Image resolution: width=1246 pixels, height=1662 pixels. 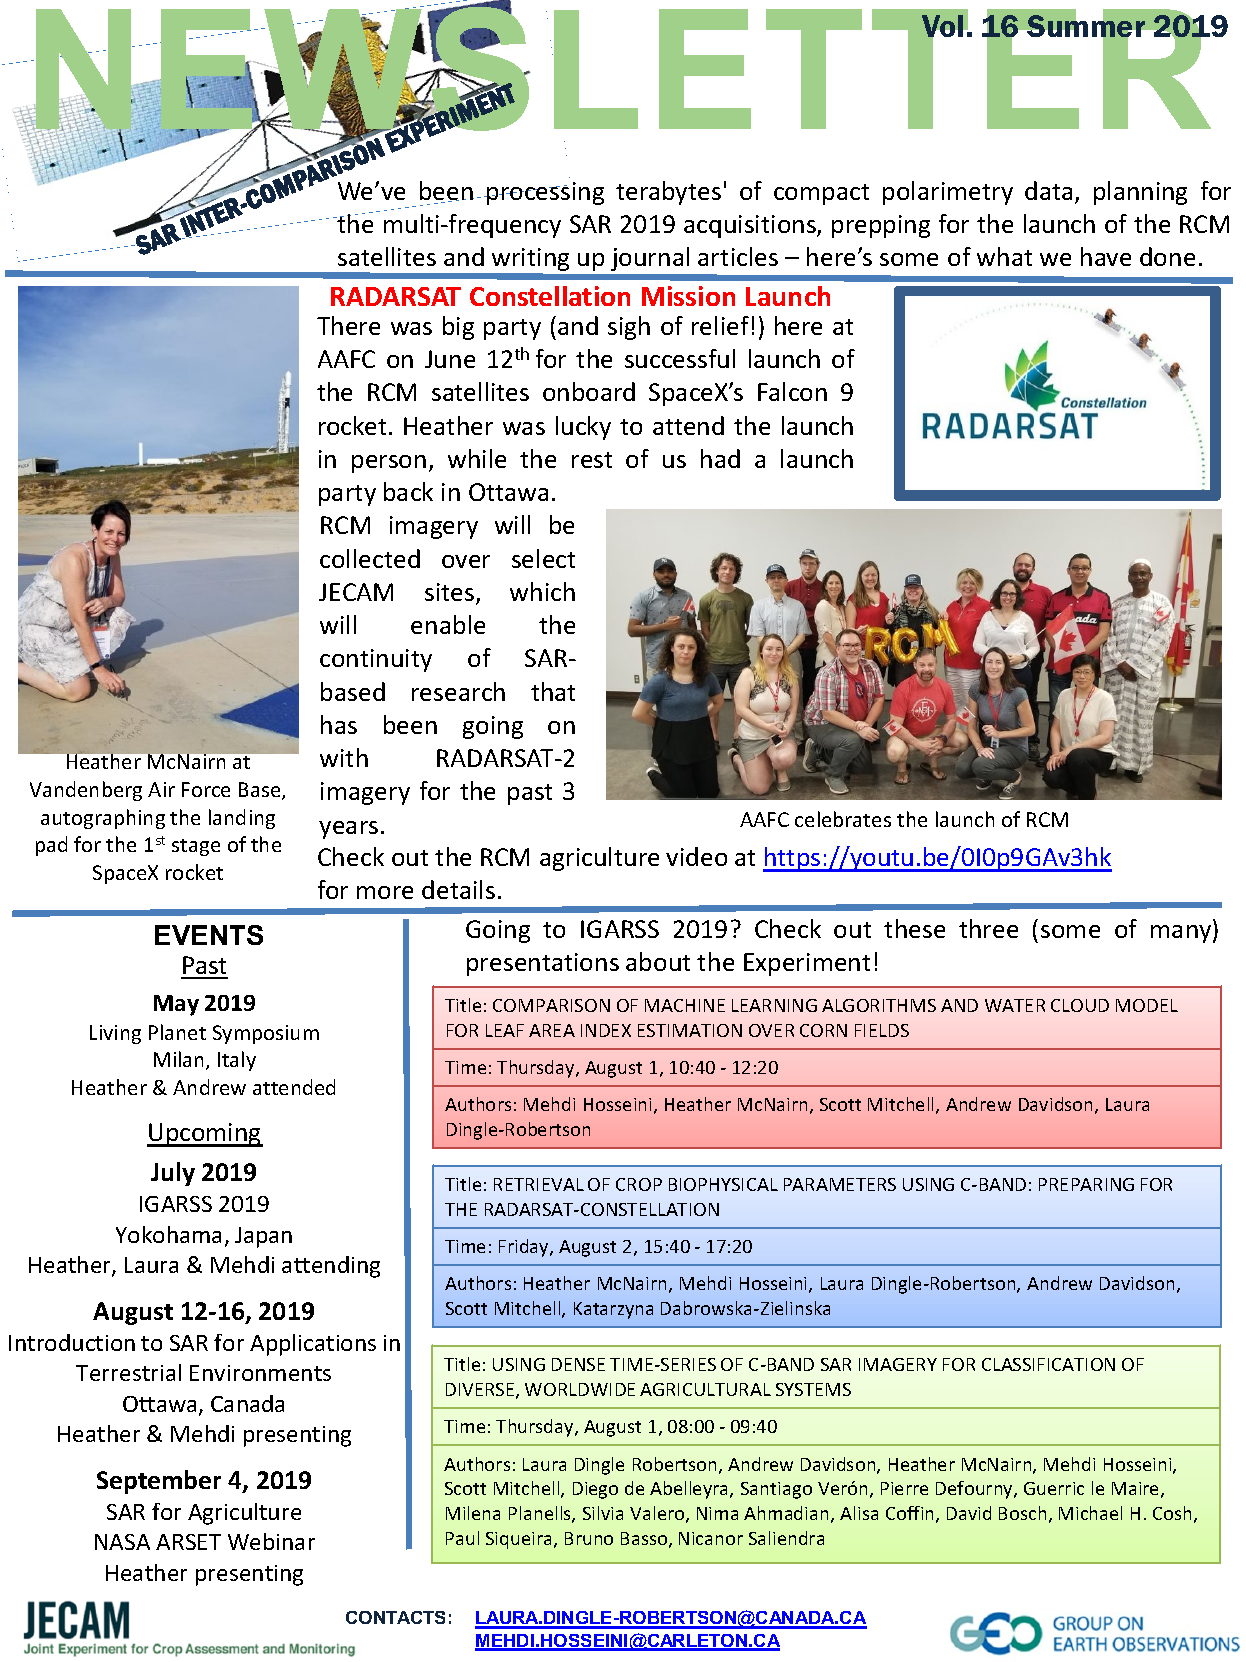 What do you see at coordinates (1086, 1184) in the screenshot?
I see `PREPARING` at bounding box center [1086, 1184].
